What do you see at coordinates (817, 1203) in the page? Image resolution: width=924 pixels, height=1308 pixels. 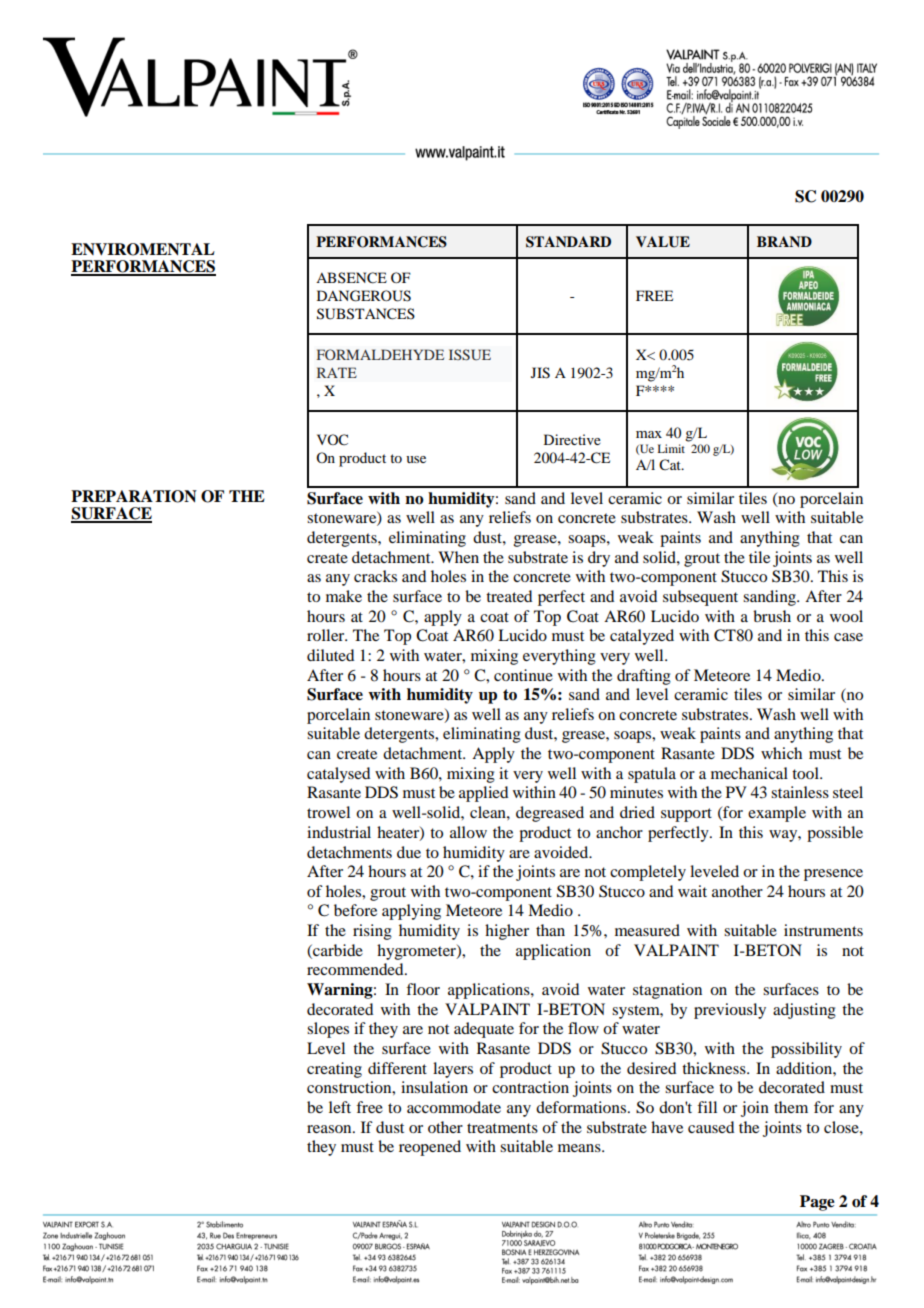 I see `Page` at bounding box center [817, 1203].
